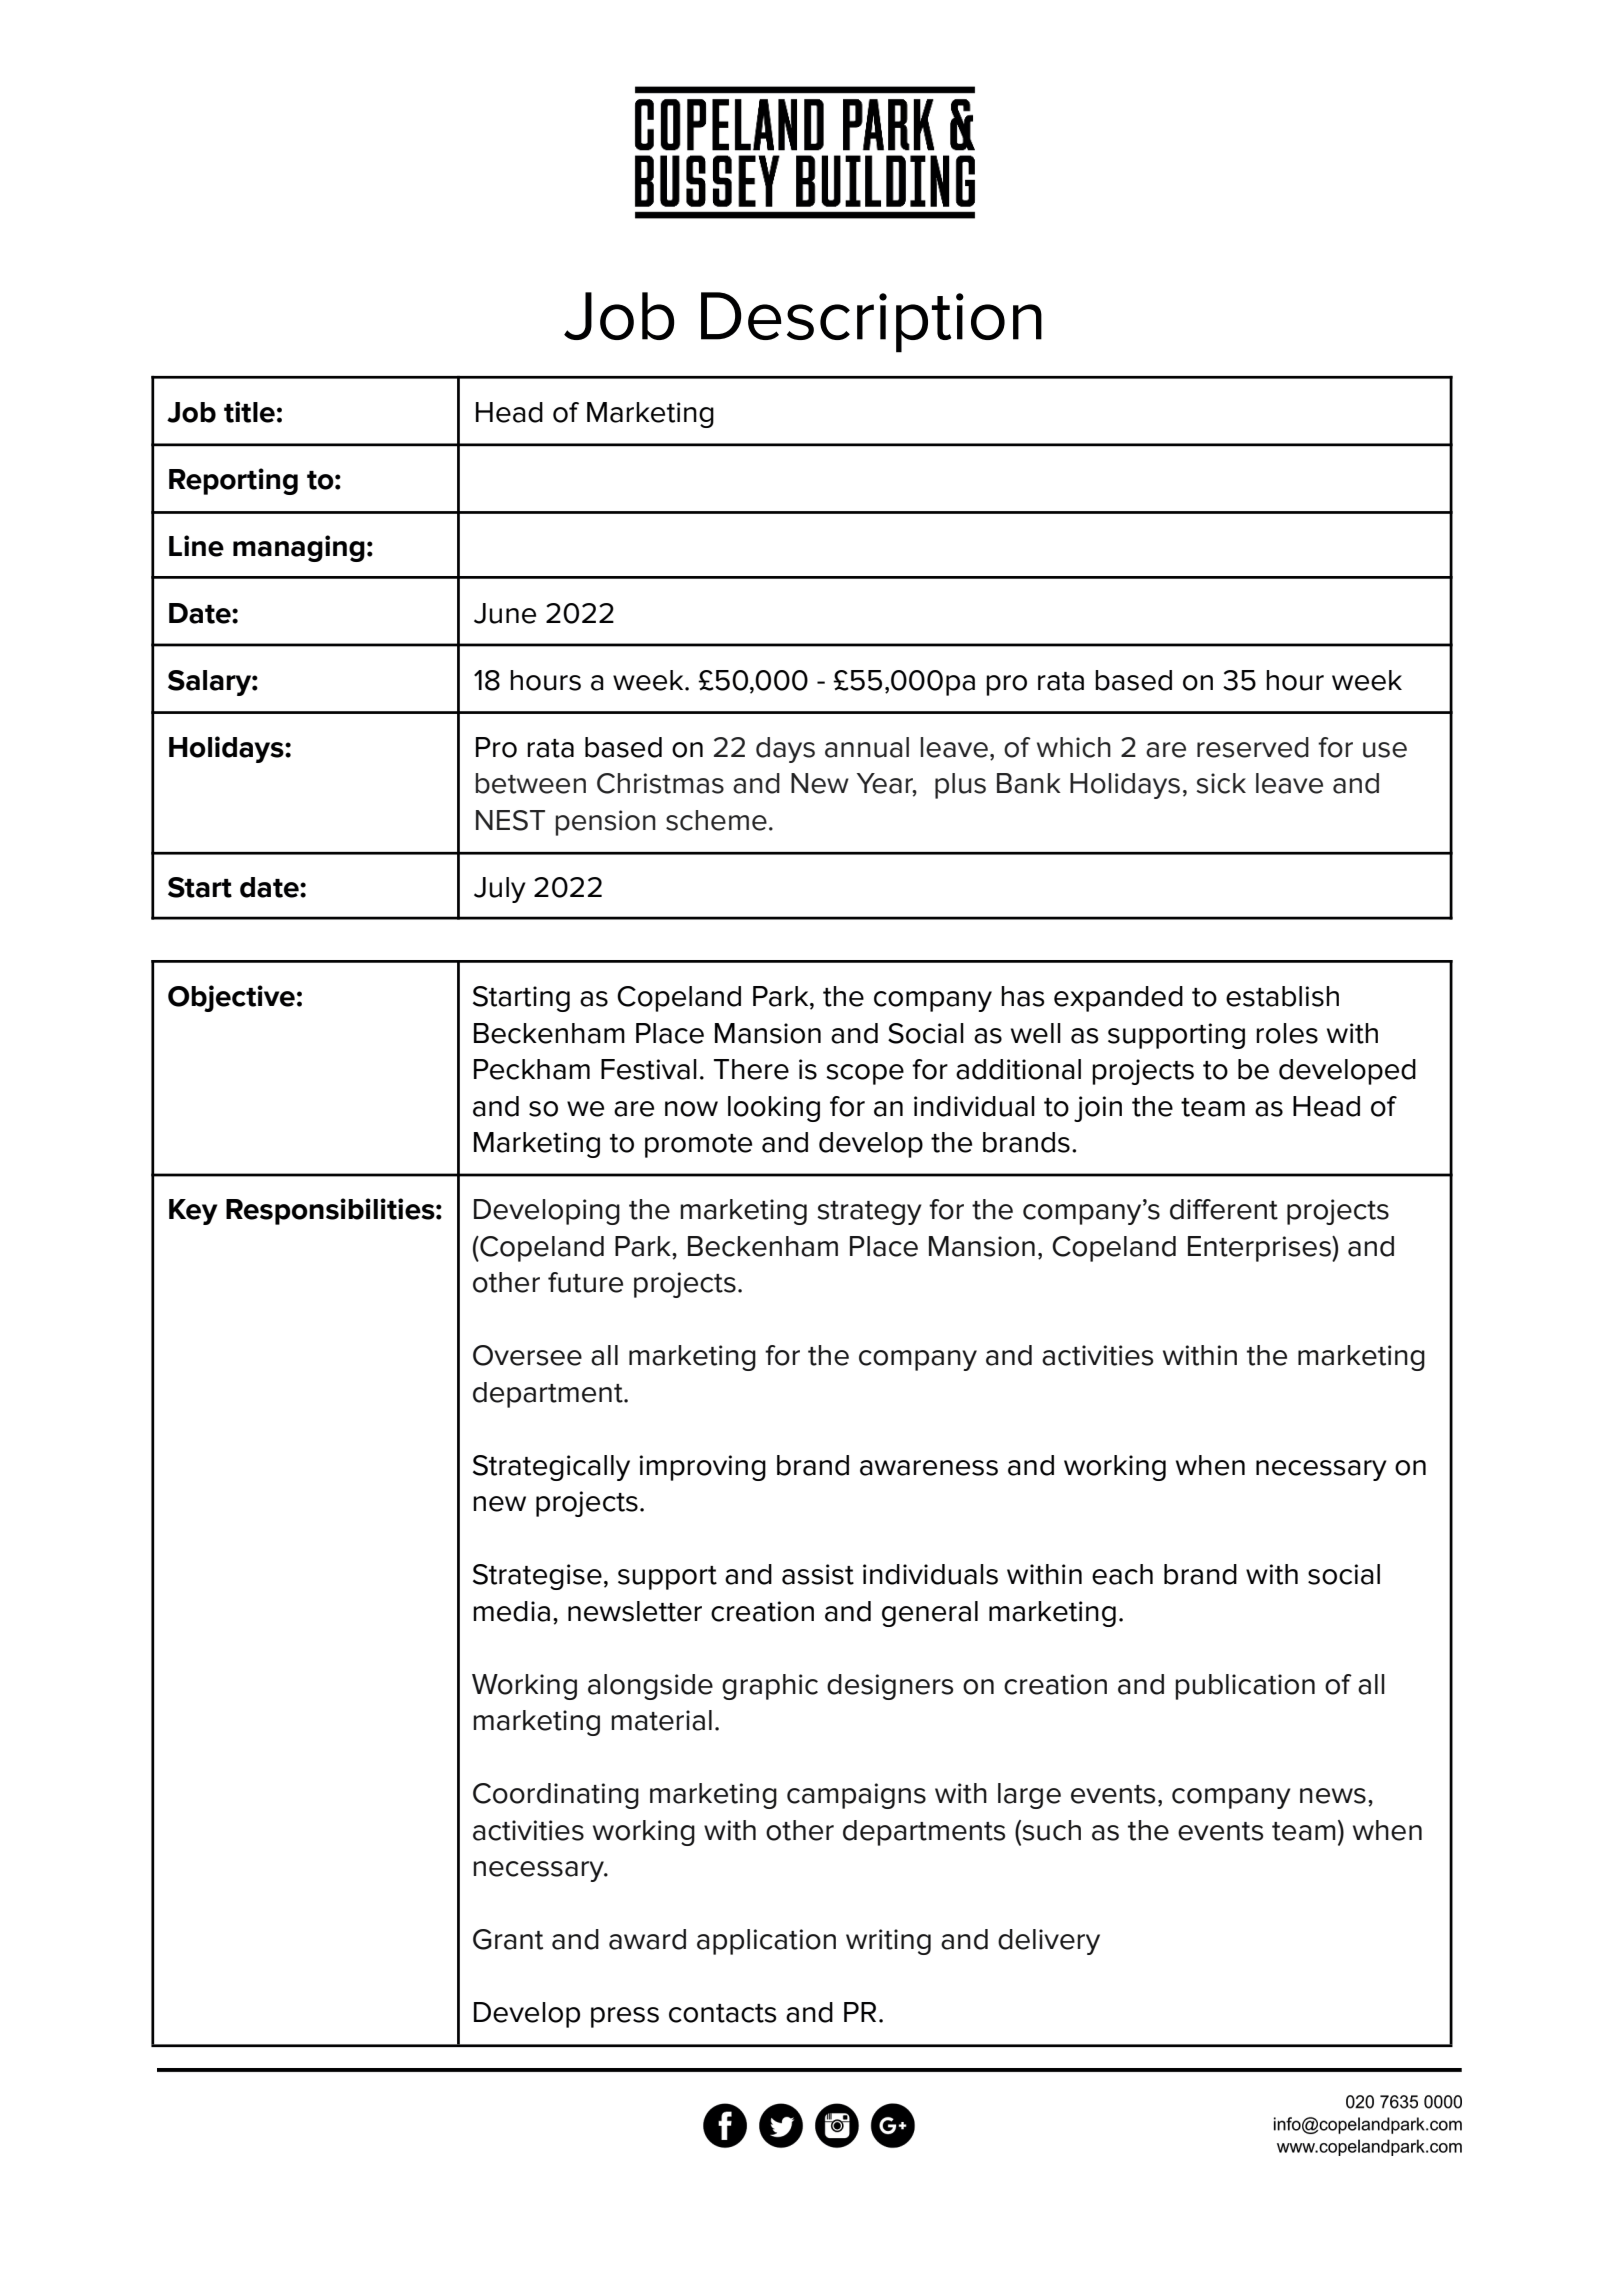 This screenshot has height=2277, width=1612. Describe the element at coordinates (508, 1939) in the screenshot. I see `Grant` at that location.
